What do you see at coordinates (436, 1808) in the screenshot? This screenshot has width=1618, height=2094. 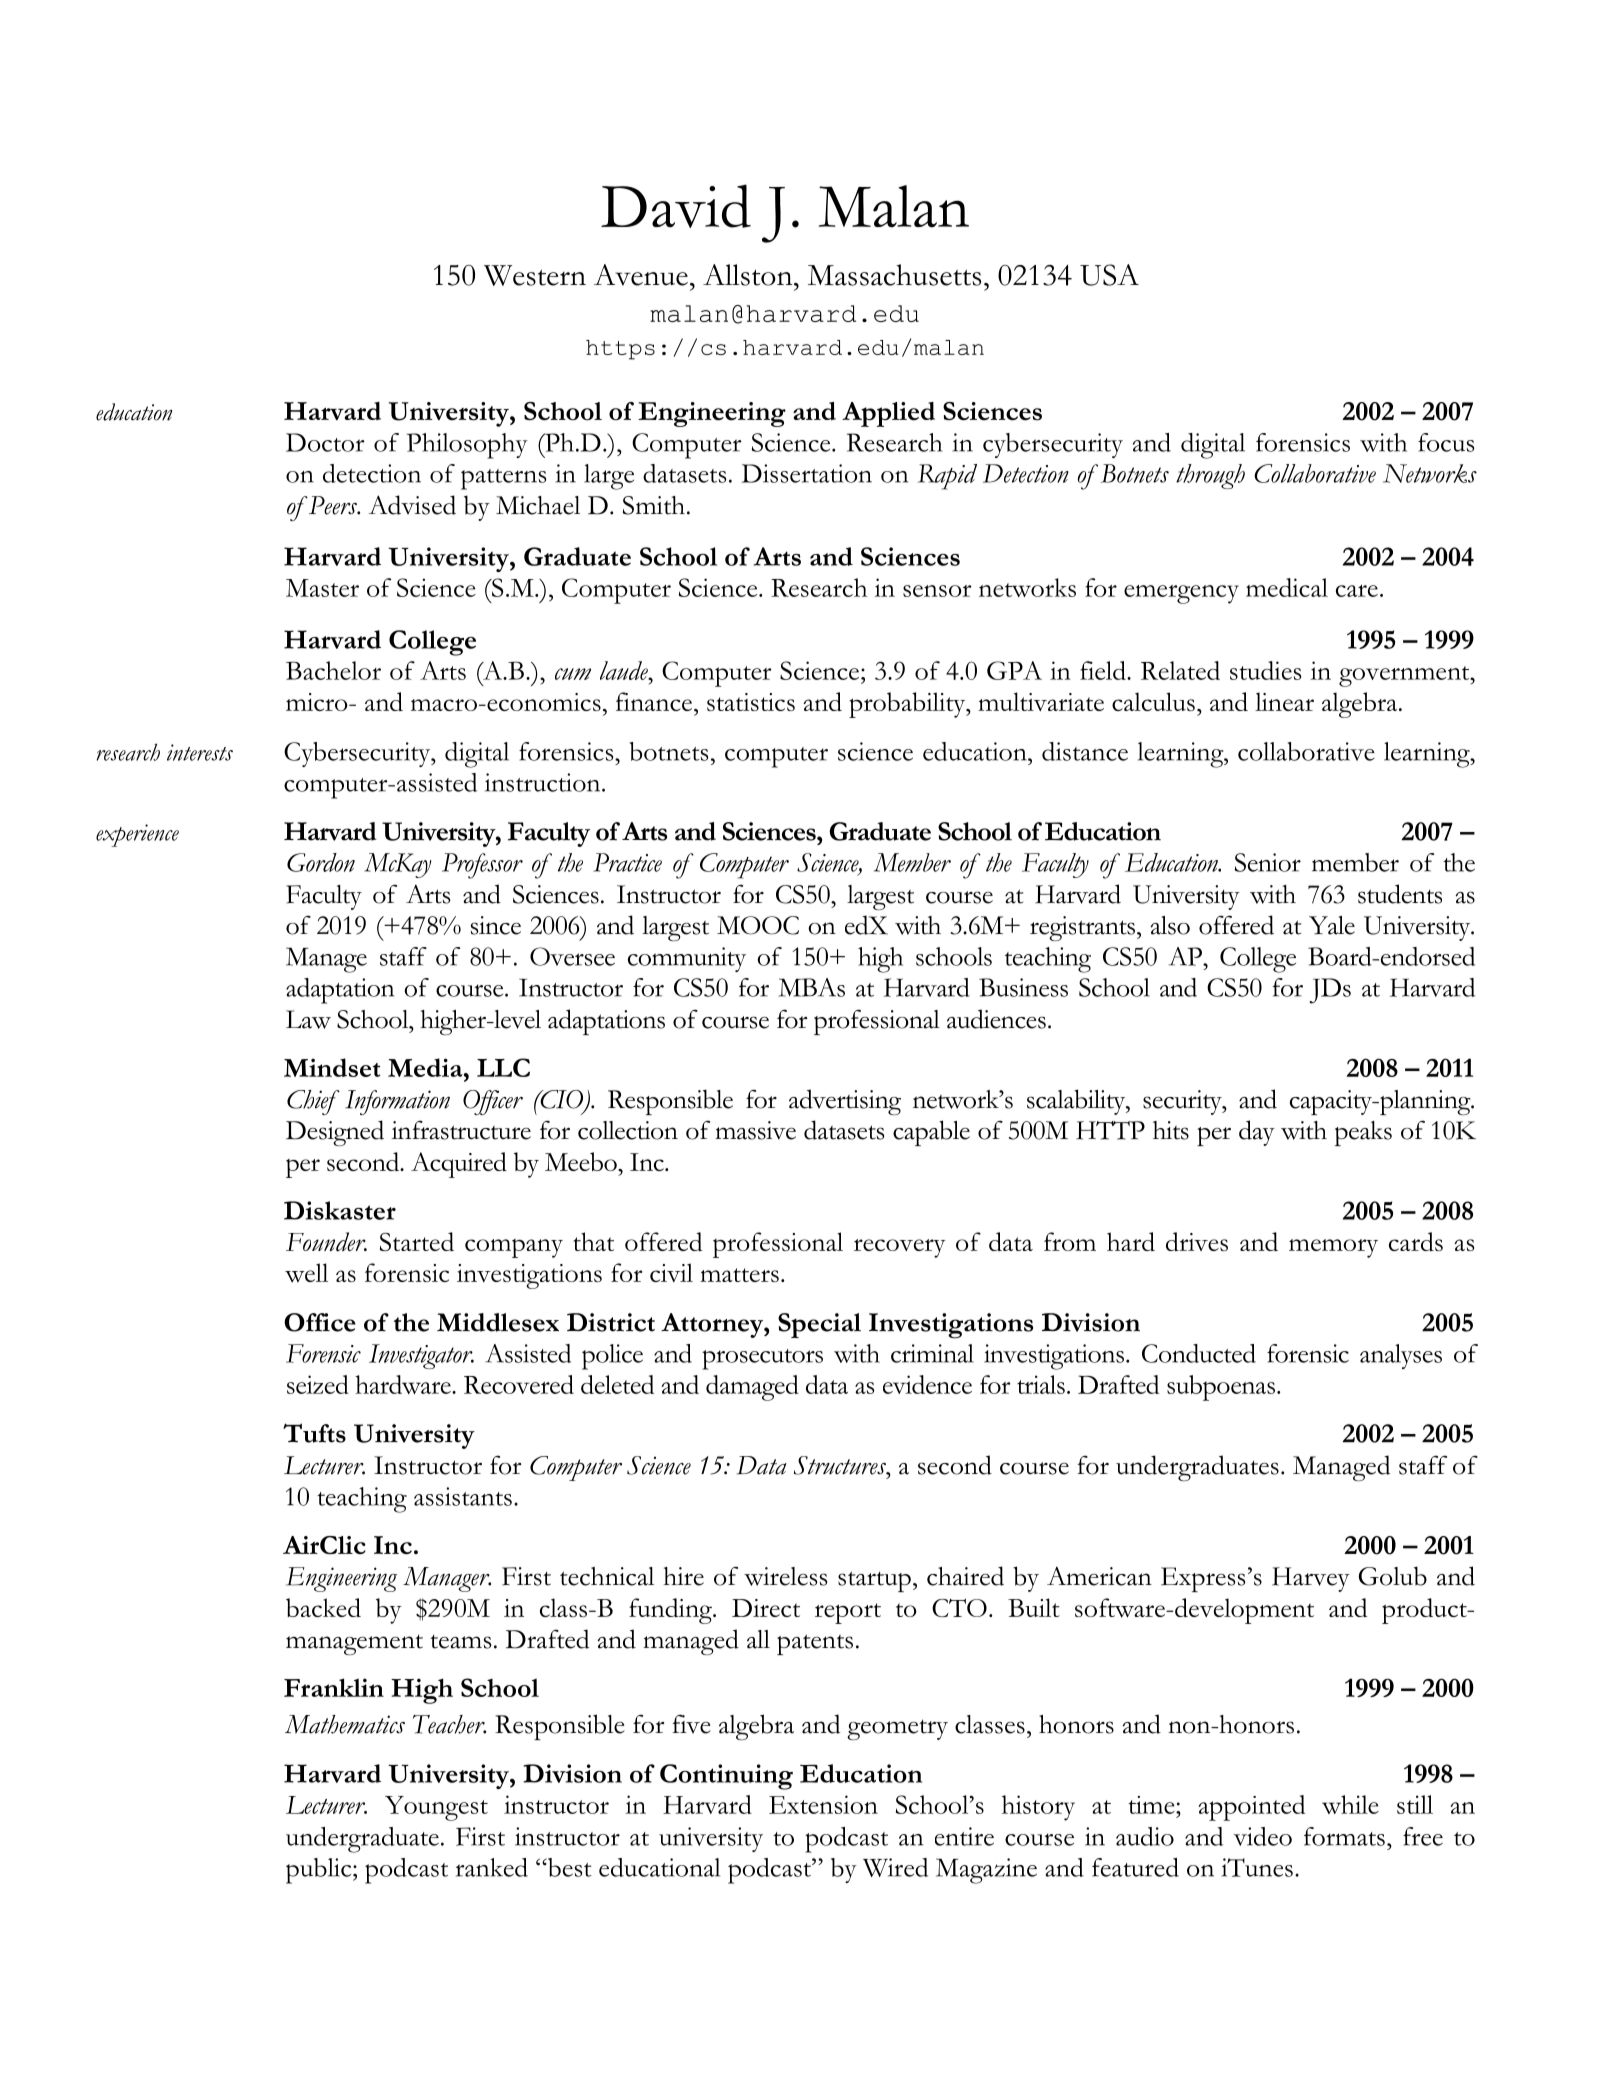 I see `Youngest` at bounding box center [436, 1808].
